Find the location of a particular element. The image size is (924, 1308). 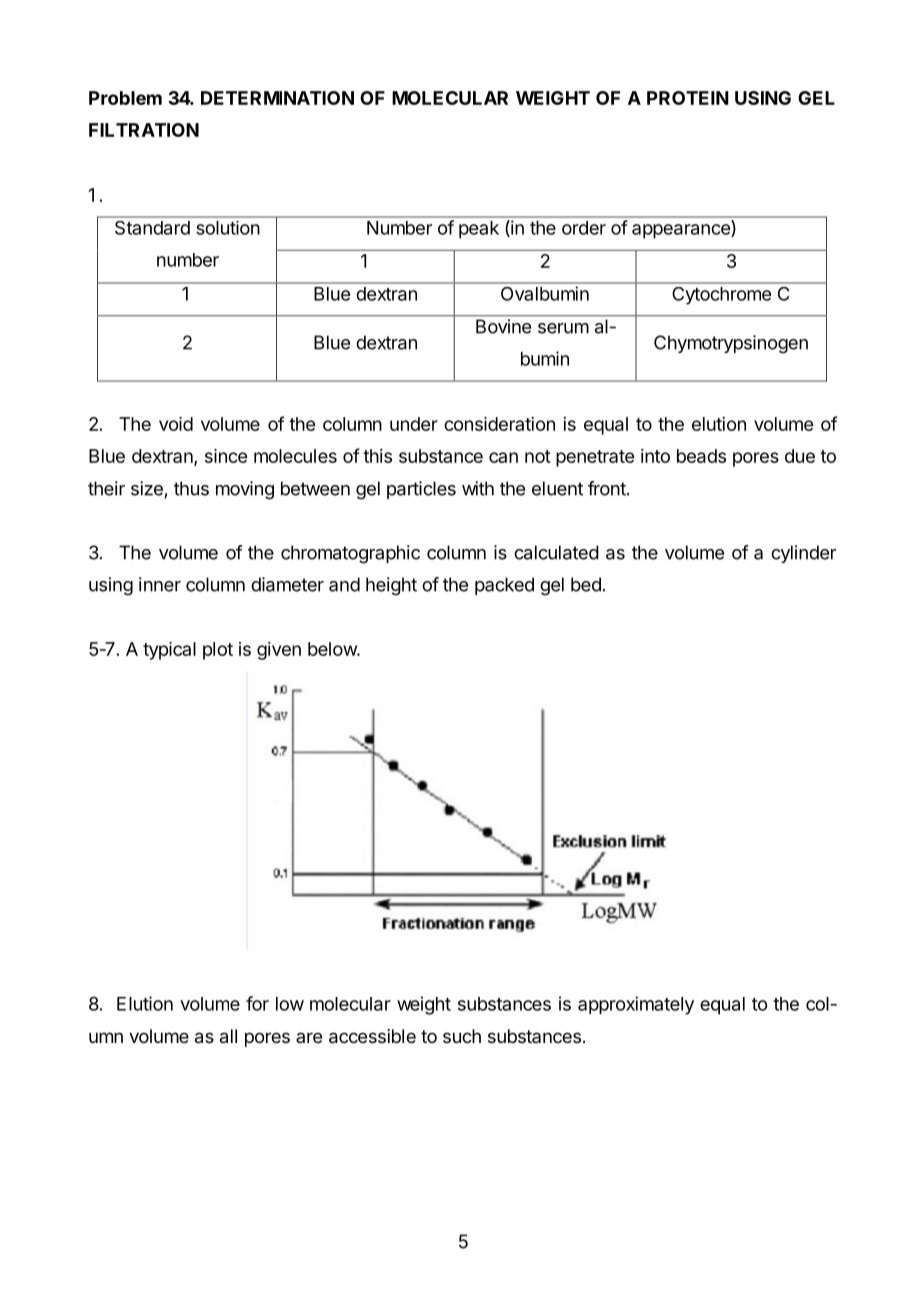

FILTRATION is located at coordinates (144, 130).
